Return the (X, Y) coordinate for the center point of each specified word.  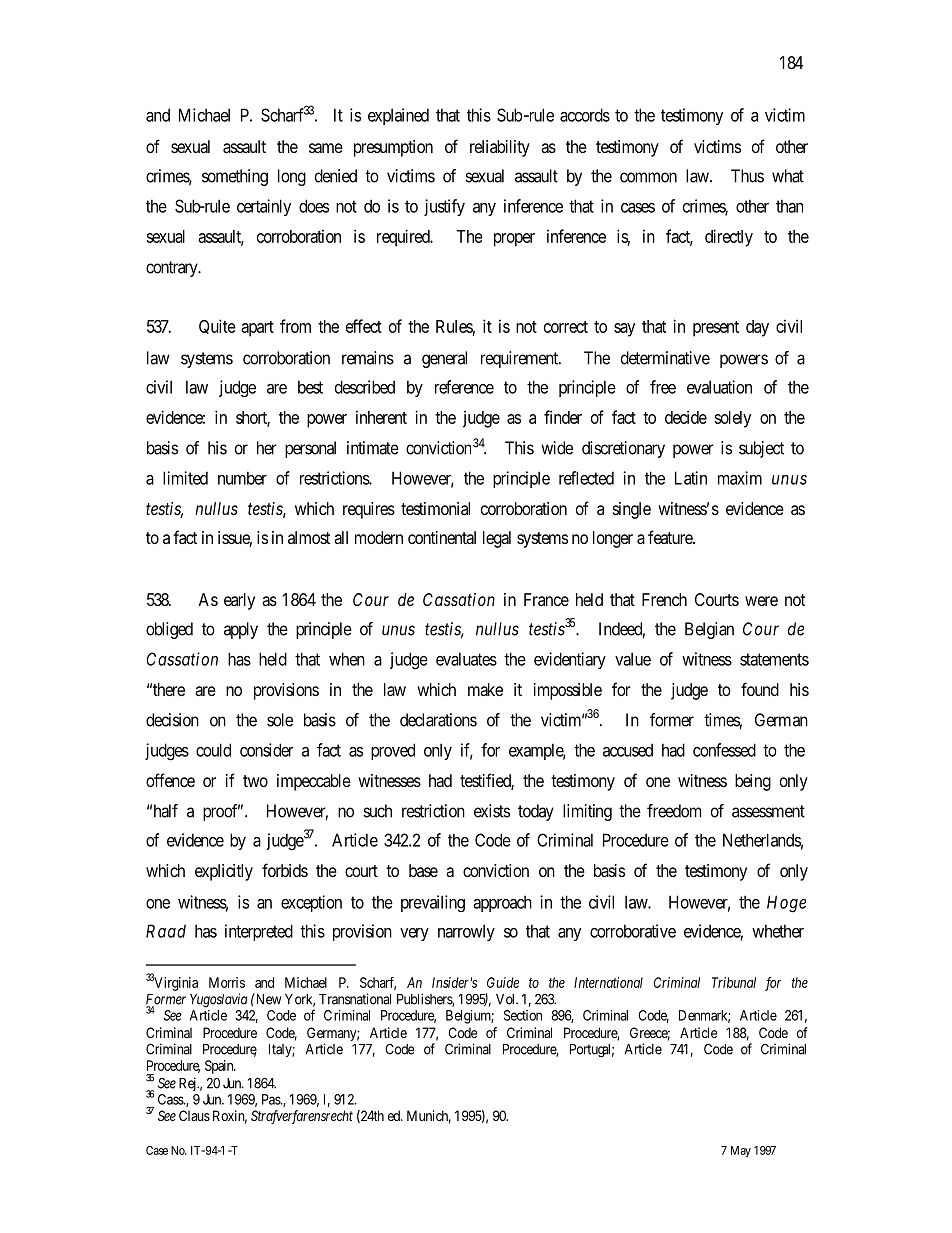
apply (241, 630)
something (235, 177)
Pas (272, 1099)
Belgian (709, 630)
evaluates (466, 659)
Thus (747, 176)
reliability (500, 148)
